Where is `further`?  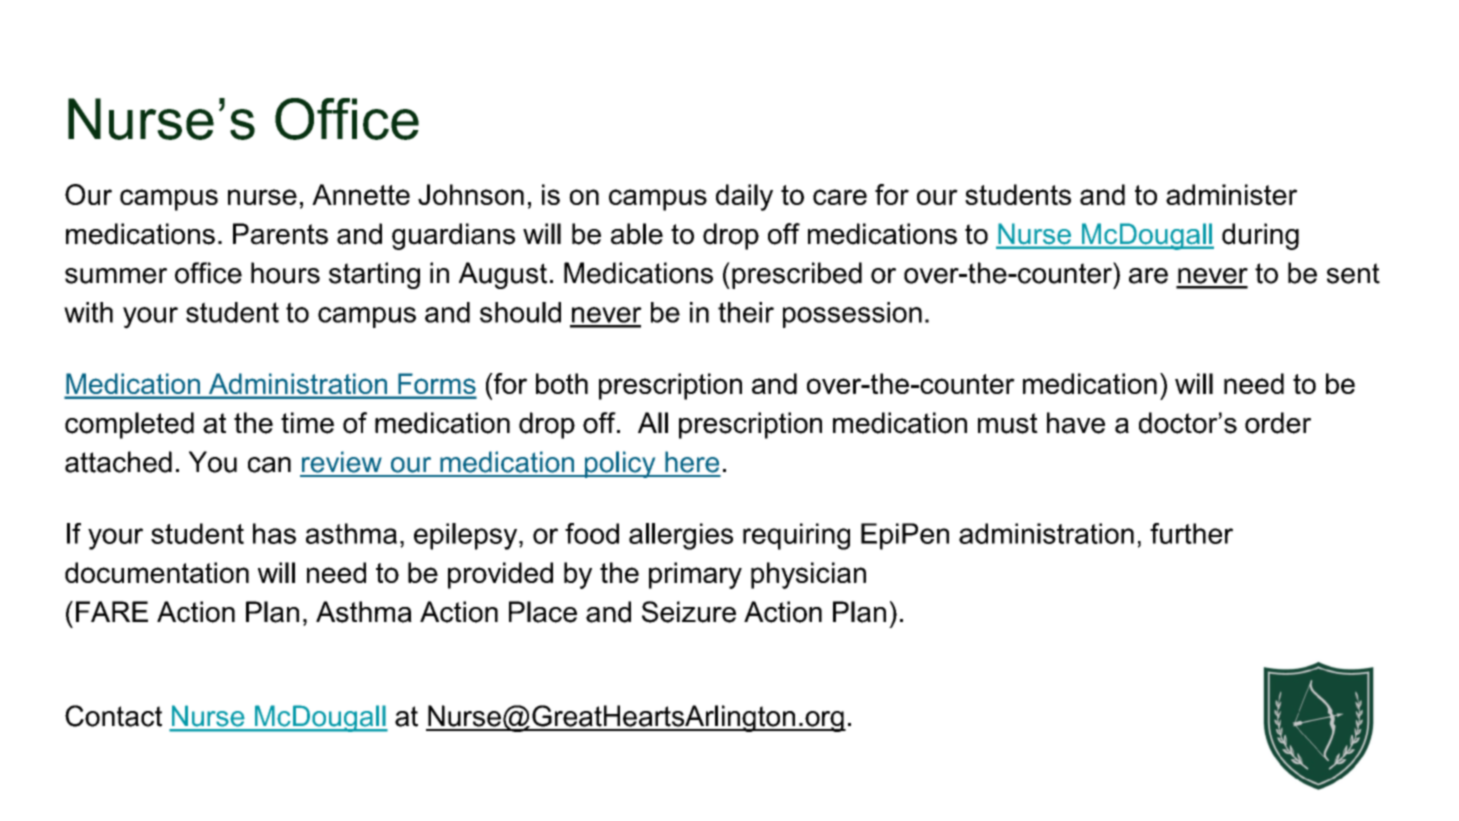 further is located at coordinates (1191, 533).
